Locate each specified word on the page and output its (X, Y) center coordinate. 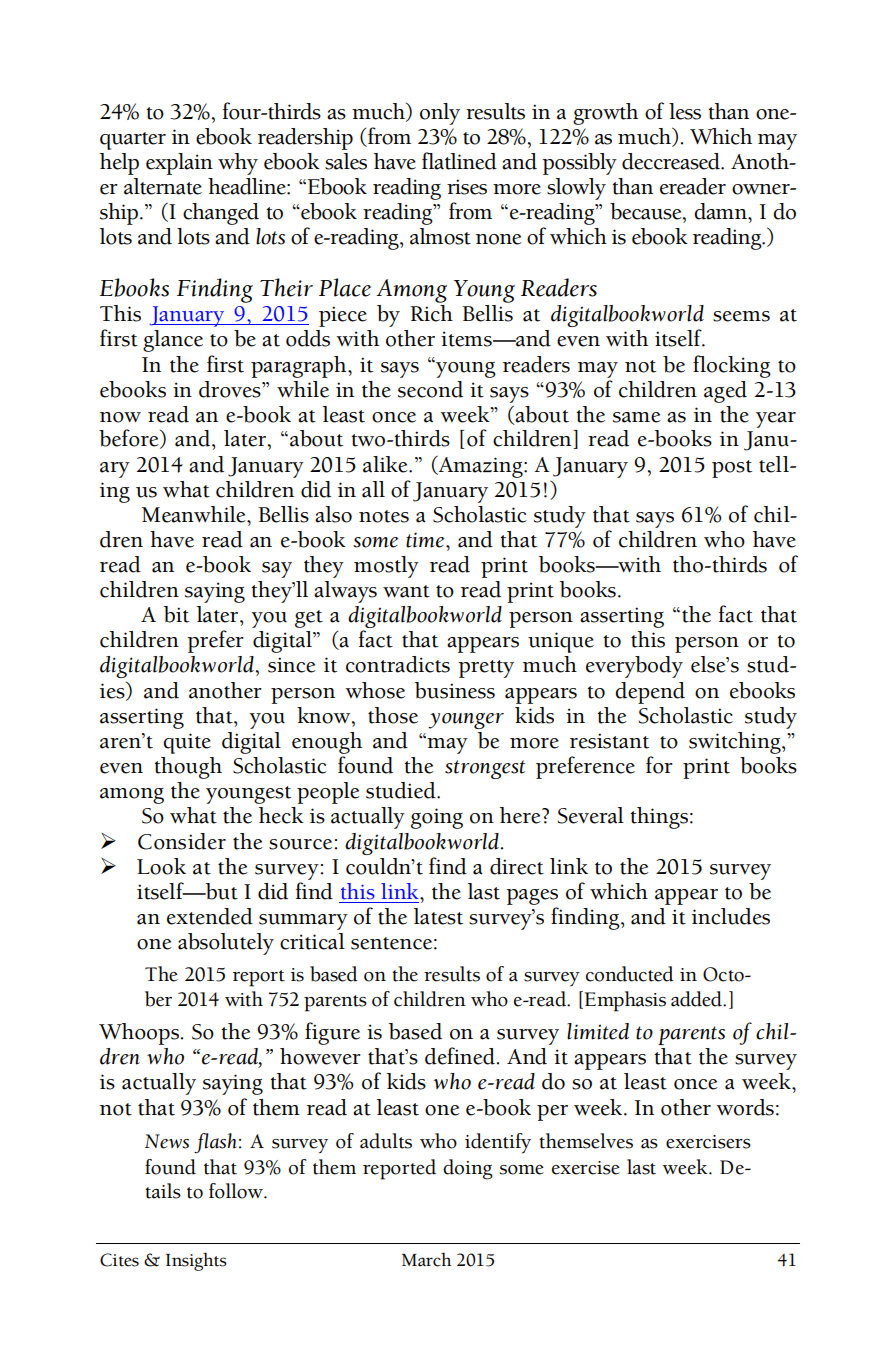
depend (650, 693)
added (697, 999)
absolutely (226, 944)
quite (187, 743)
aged (725, 392)
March (427, 1259)
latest (438, 916)
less (685, 111)
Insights (196, 1261)
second (430, 389)
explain (179, 164)
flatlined (459, 161)
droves (231, 389)
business (455, 690)
